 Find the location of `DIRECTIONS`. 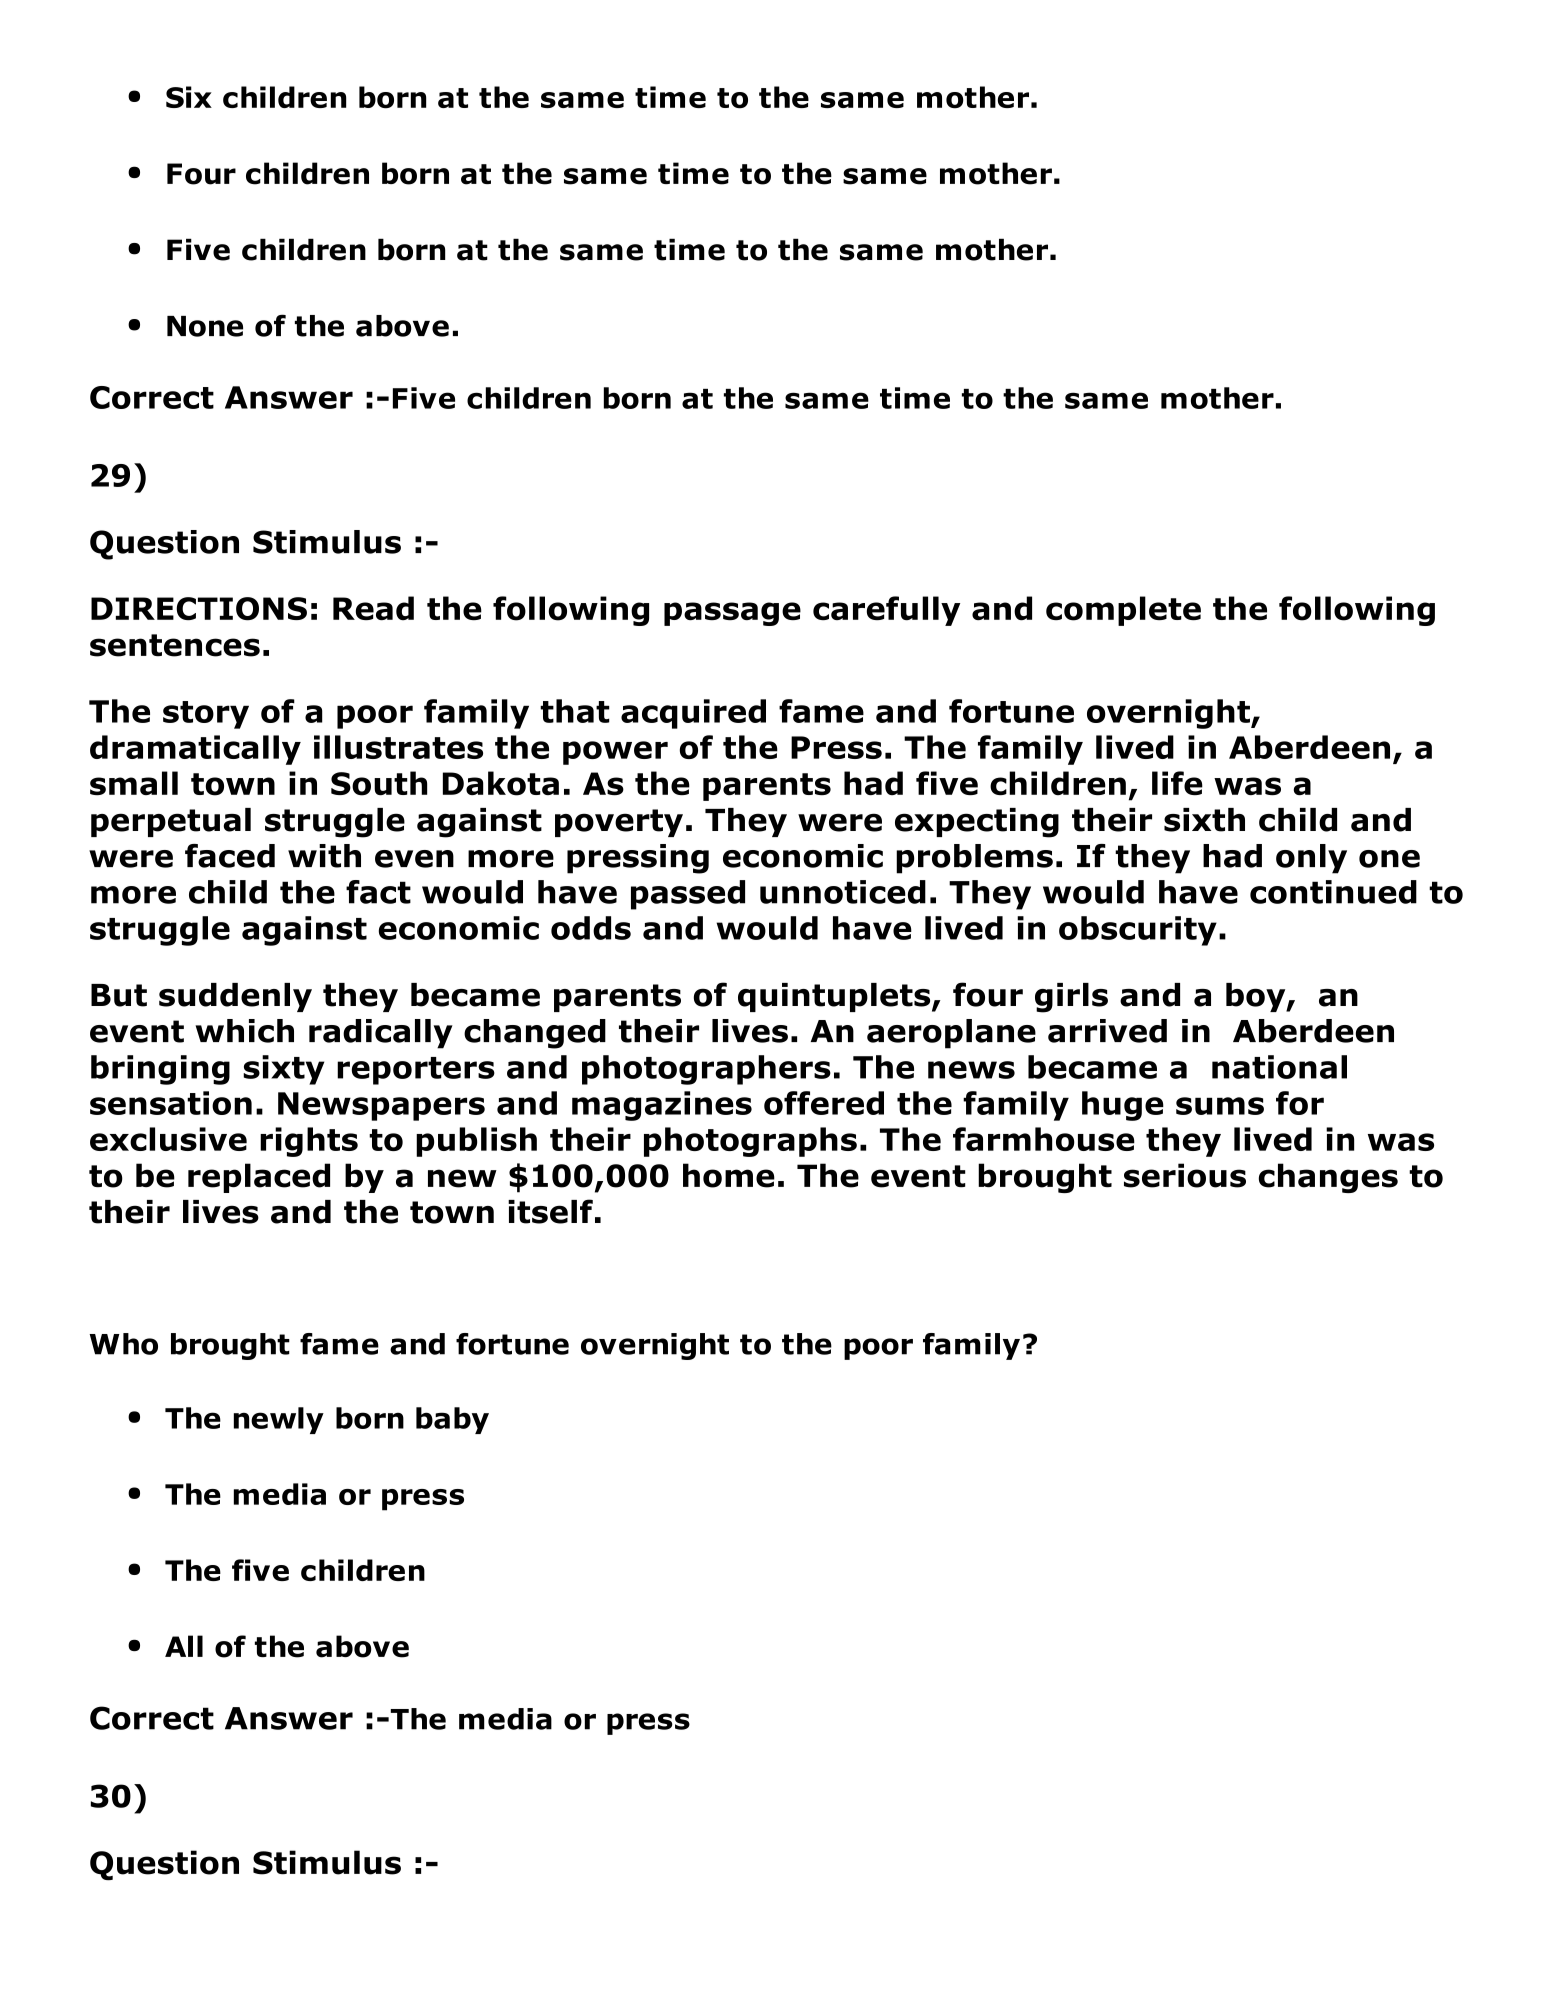

DIRECTIONS is located at coordinates (199, 609).
